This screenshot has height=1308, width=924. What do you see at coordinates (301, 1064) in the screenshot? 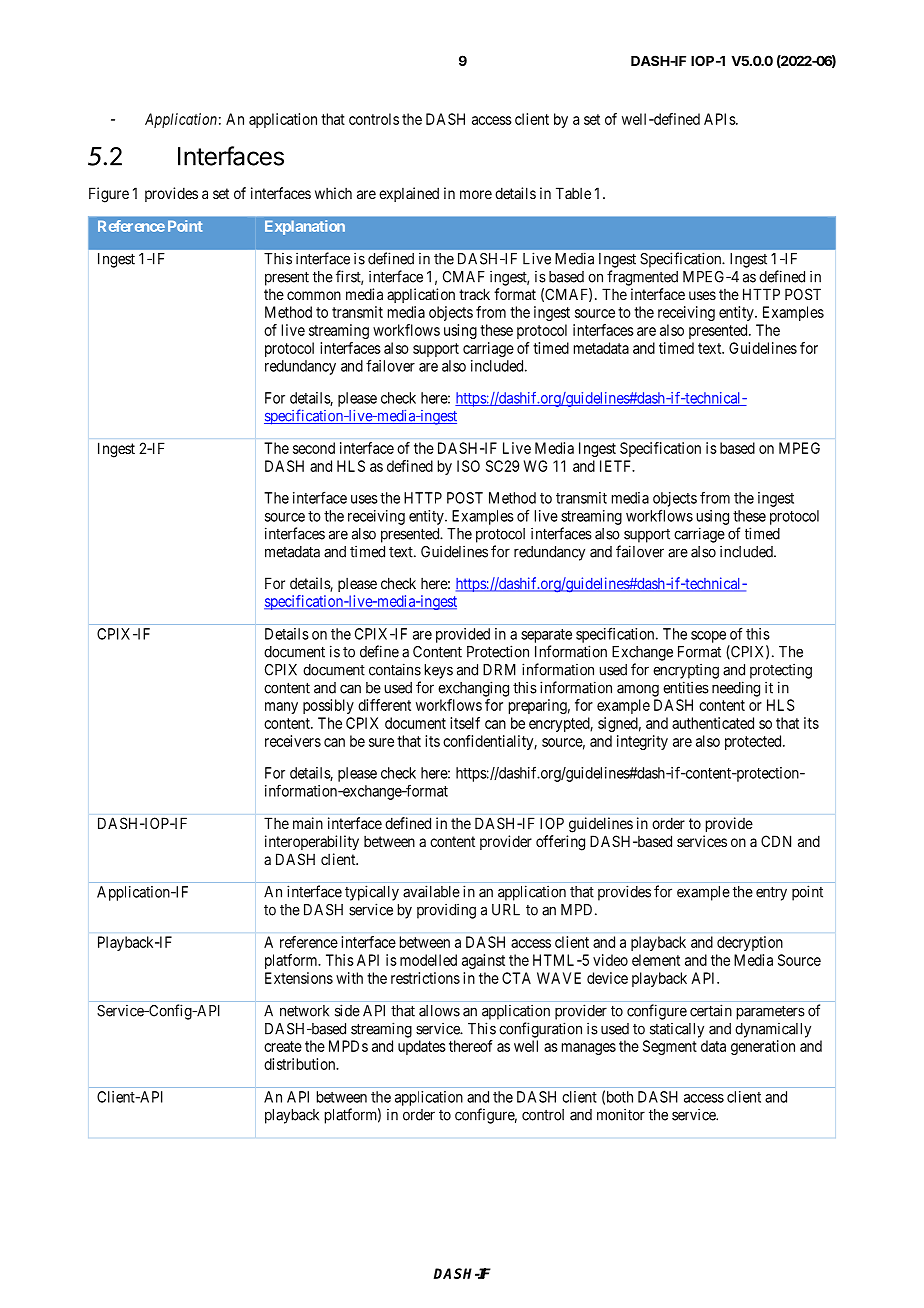
I see `distribution` at bounding box center [301, 1064].
